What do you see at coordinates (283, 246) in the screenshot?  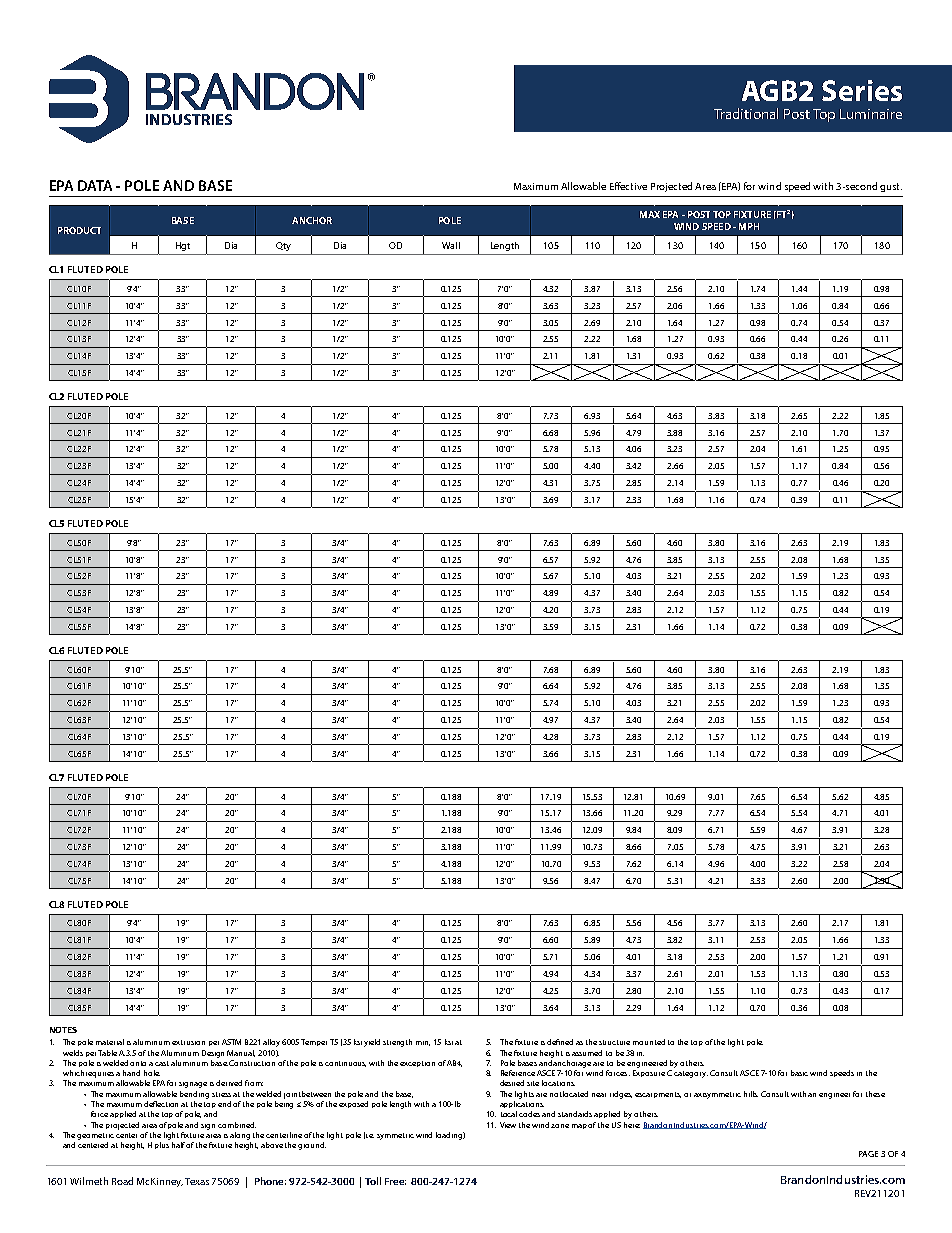 I see `Qty` at bounding box center [283, 246].
